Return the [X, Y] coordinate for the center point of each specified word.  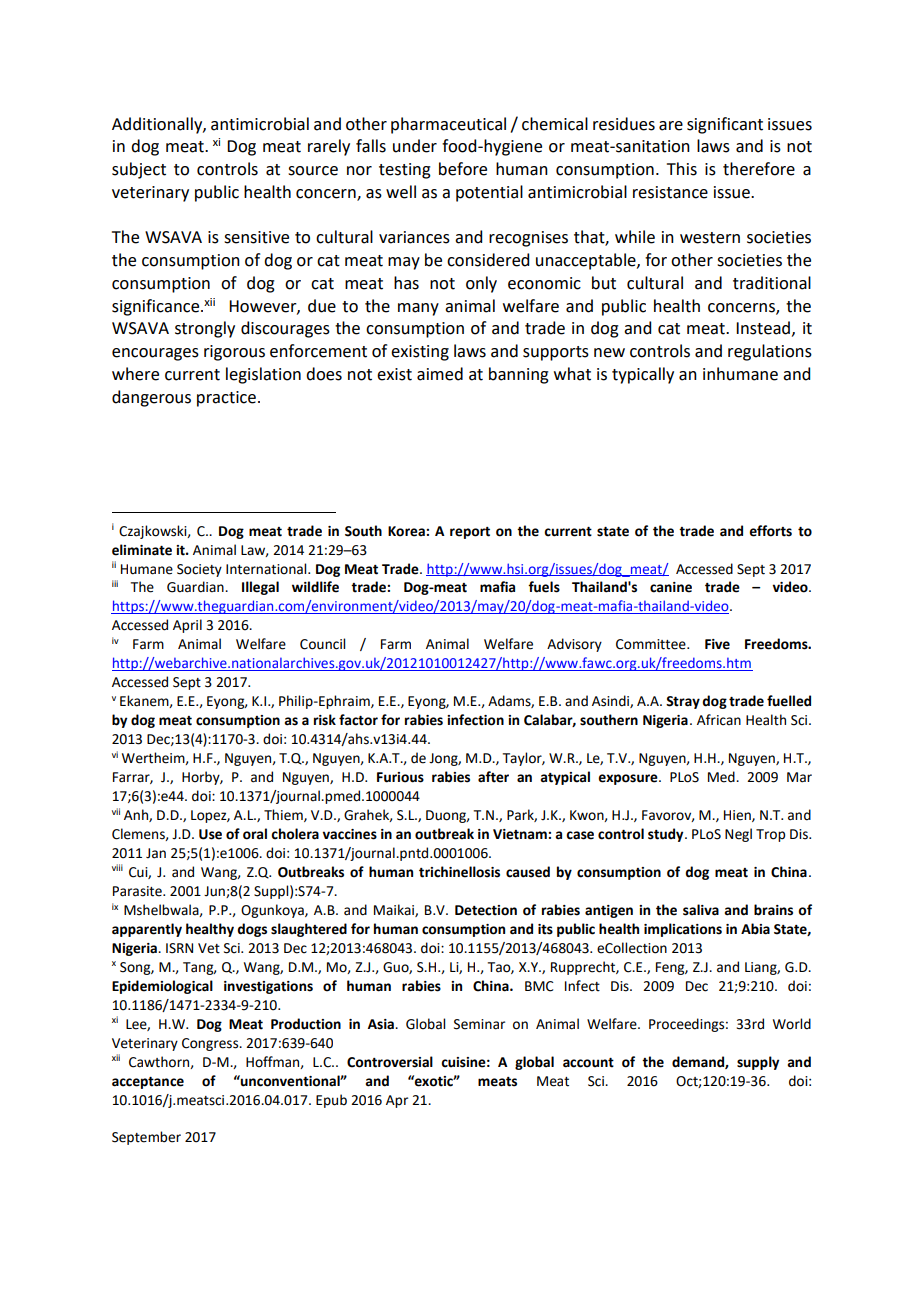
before [463, 169]
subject [139, 170]
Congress [211, 1044]
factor [358, 720]
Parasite [138, 891]
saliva [701, 910]
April [187, 626]
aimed [440, 374]
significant [725, 125]
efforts [770, 531]
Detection [486, 910]
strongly [205, 329]
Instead [763, 328]
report [470, 533]
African [719, 720]
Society [199, 570]
